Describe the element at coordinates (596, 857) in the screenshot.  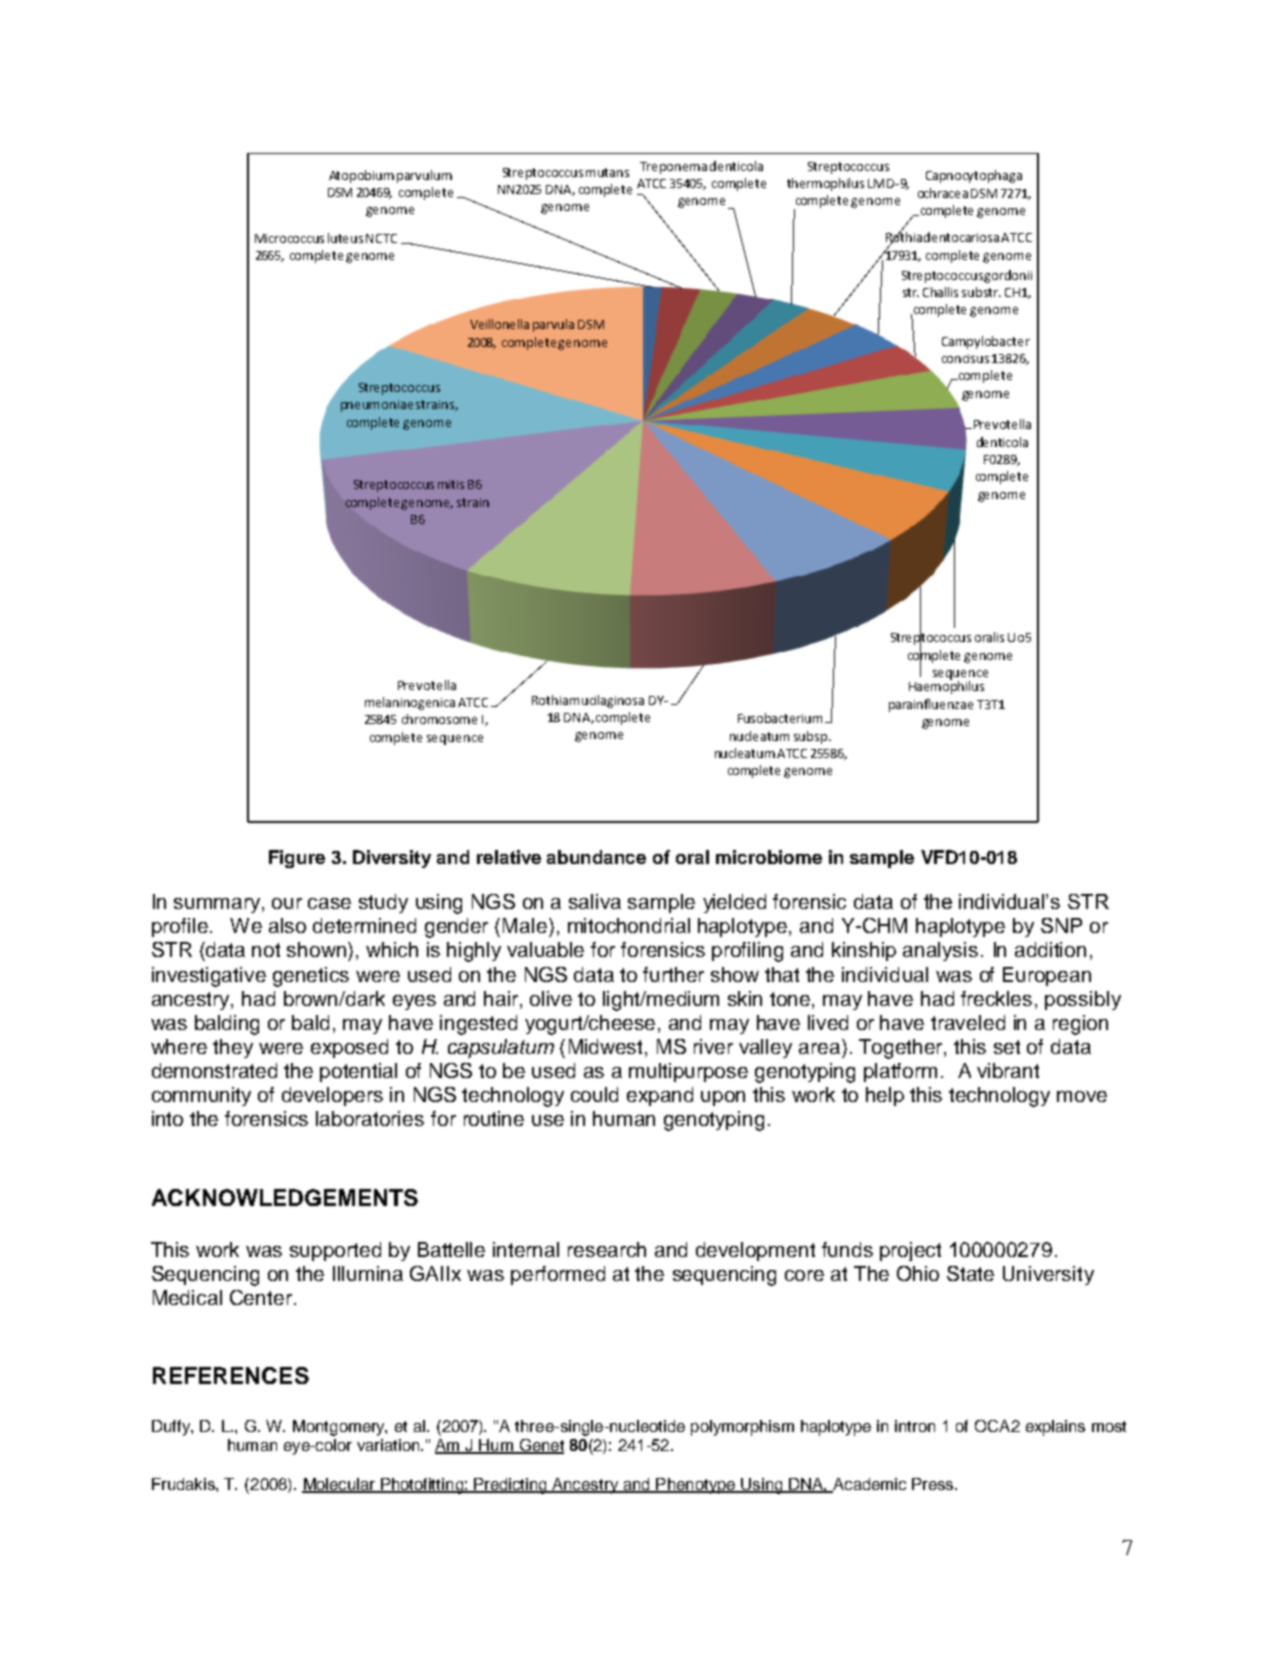
I see `abundance` at that location.
